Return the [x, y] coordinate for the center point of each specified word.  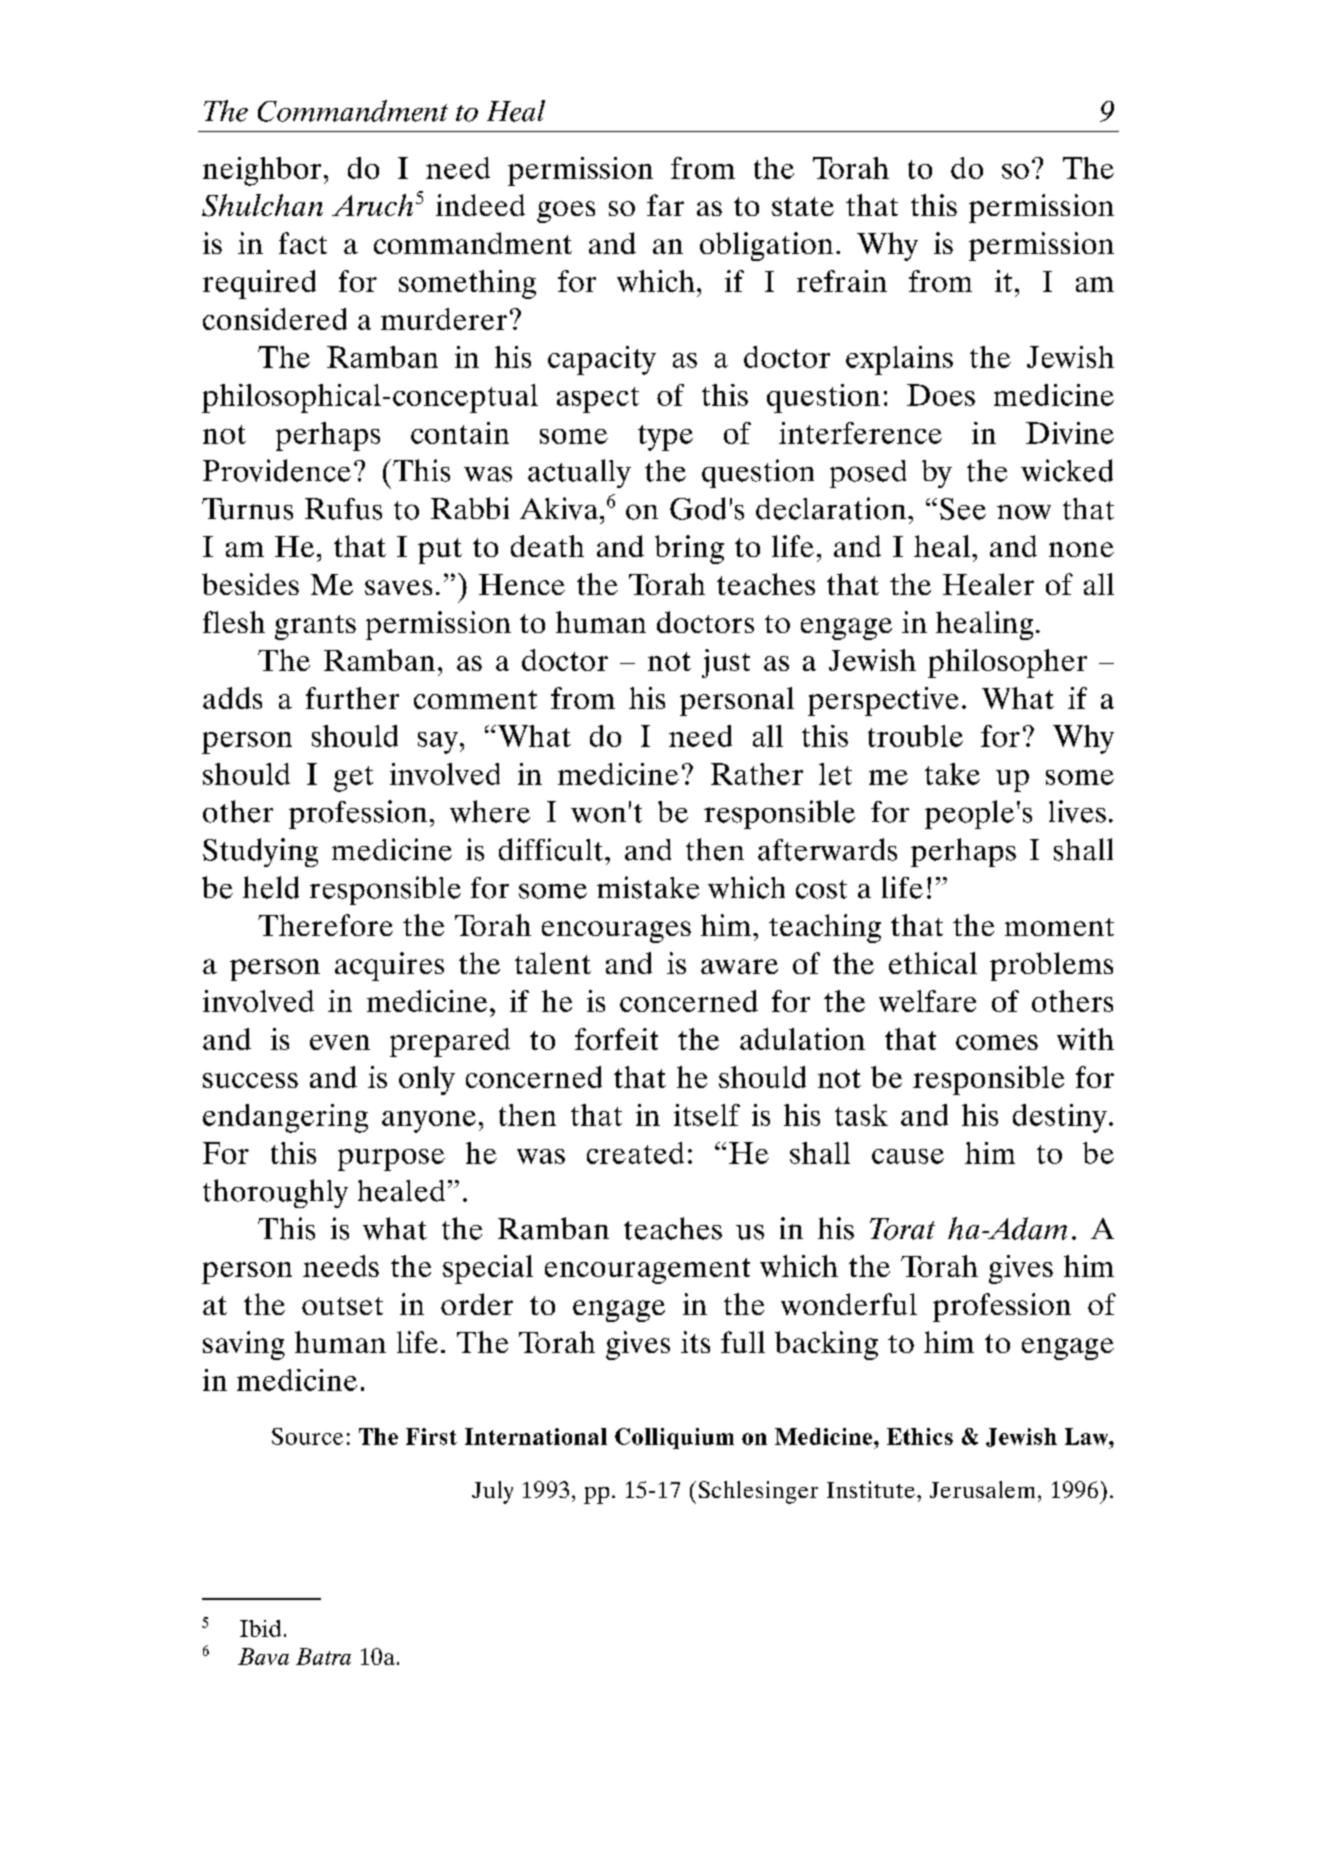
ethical [933, 963]
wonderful [849, 1304]
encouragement [647, 1271]
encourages [616, 932]
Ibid [260, 1628]
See [963, 509]
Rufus [343, 509]
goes [566, 212]
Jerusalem [982, 1489]
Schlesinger [758, 1492]
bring [689, 549]
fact [303, 243]
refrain [842, 281]
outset [342, 1306]
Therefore [325, 925]
